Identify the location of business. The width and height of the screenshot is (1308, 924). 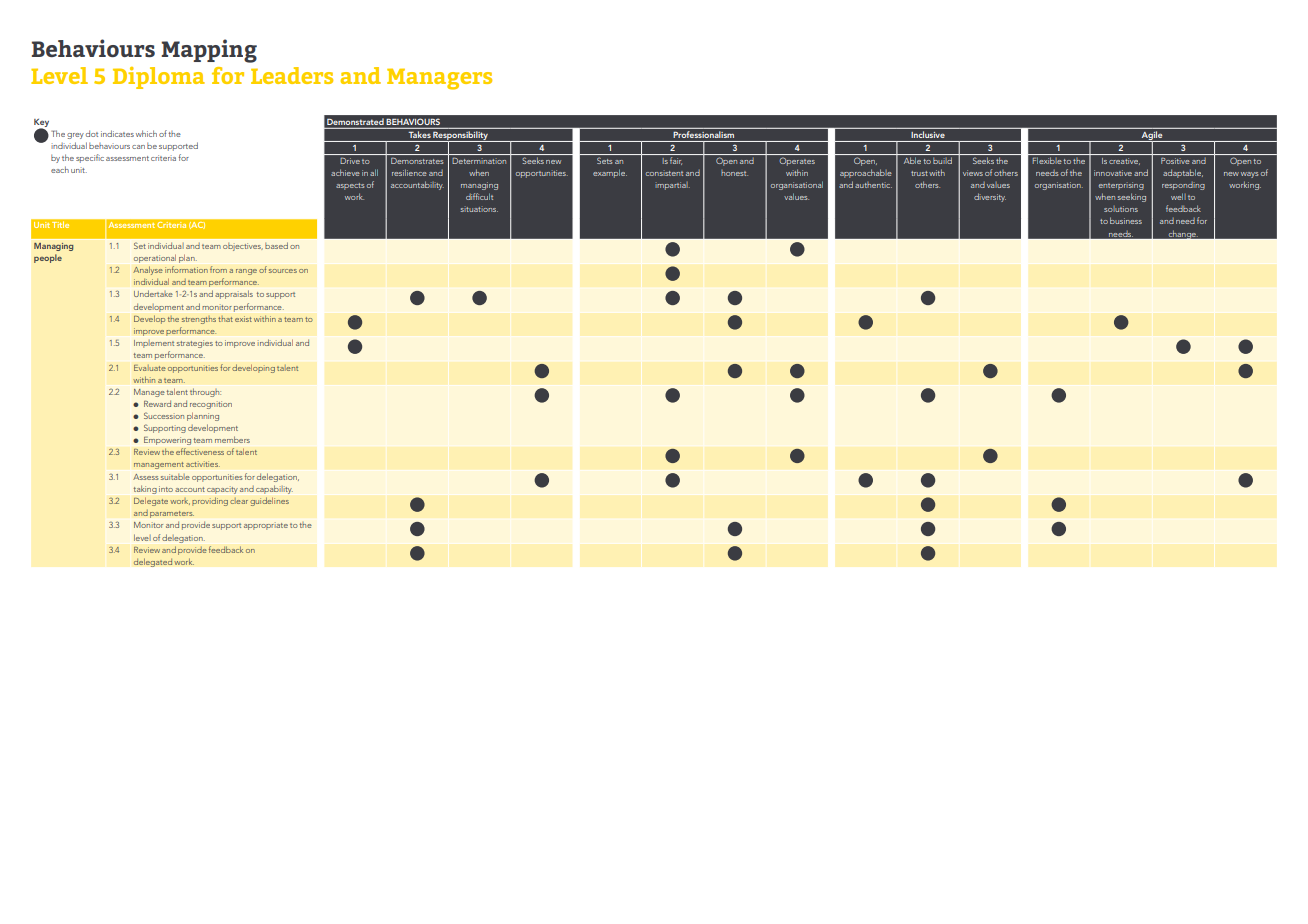
(1126, 220).
